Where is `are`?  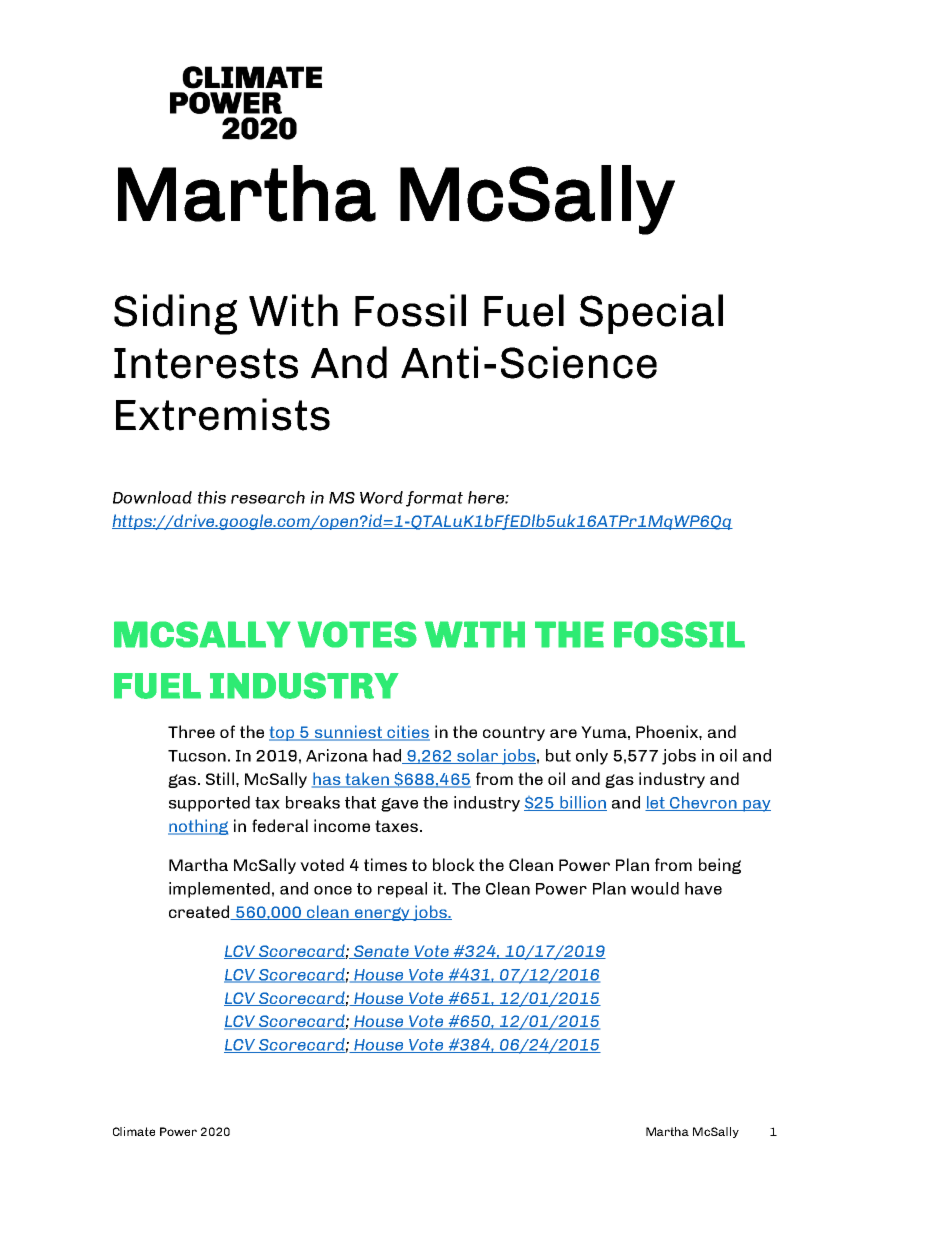
are is located at coordinates (563, 733).
